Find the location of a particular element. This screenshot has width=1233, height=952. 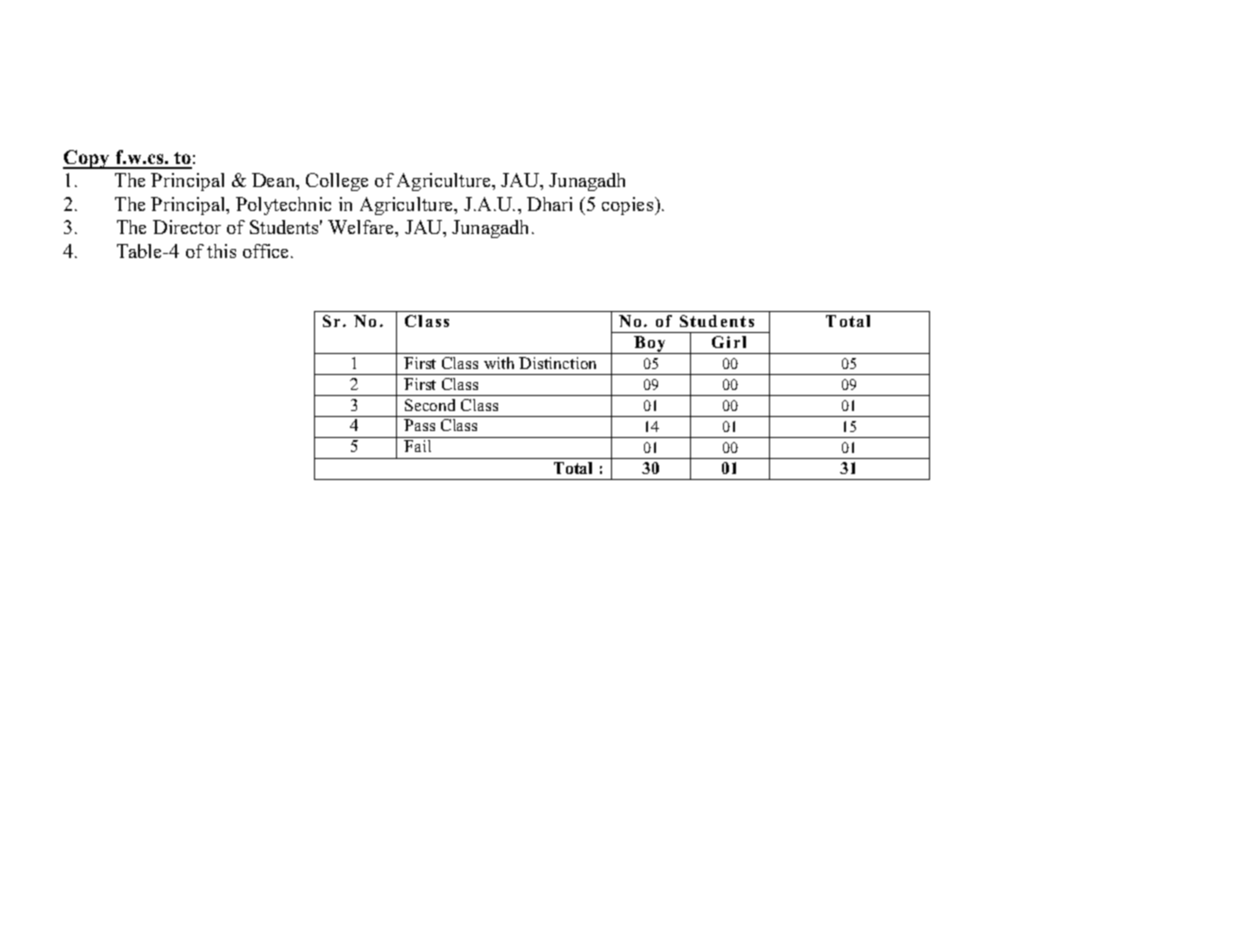

Second is located at coordinates (430, 405).
